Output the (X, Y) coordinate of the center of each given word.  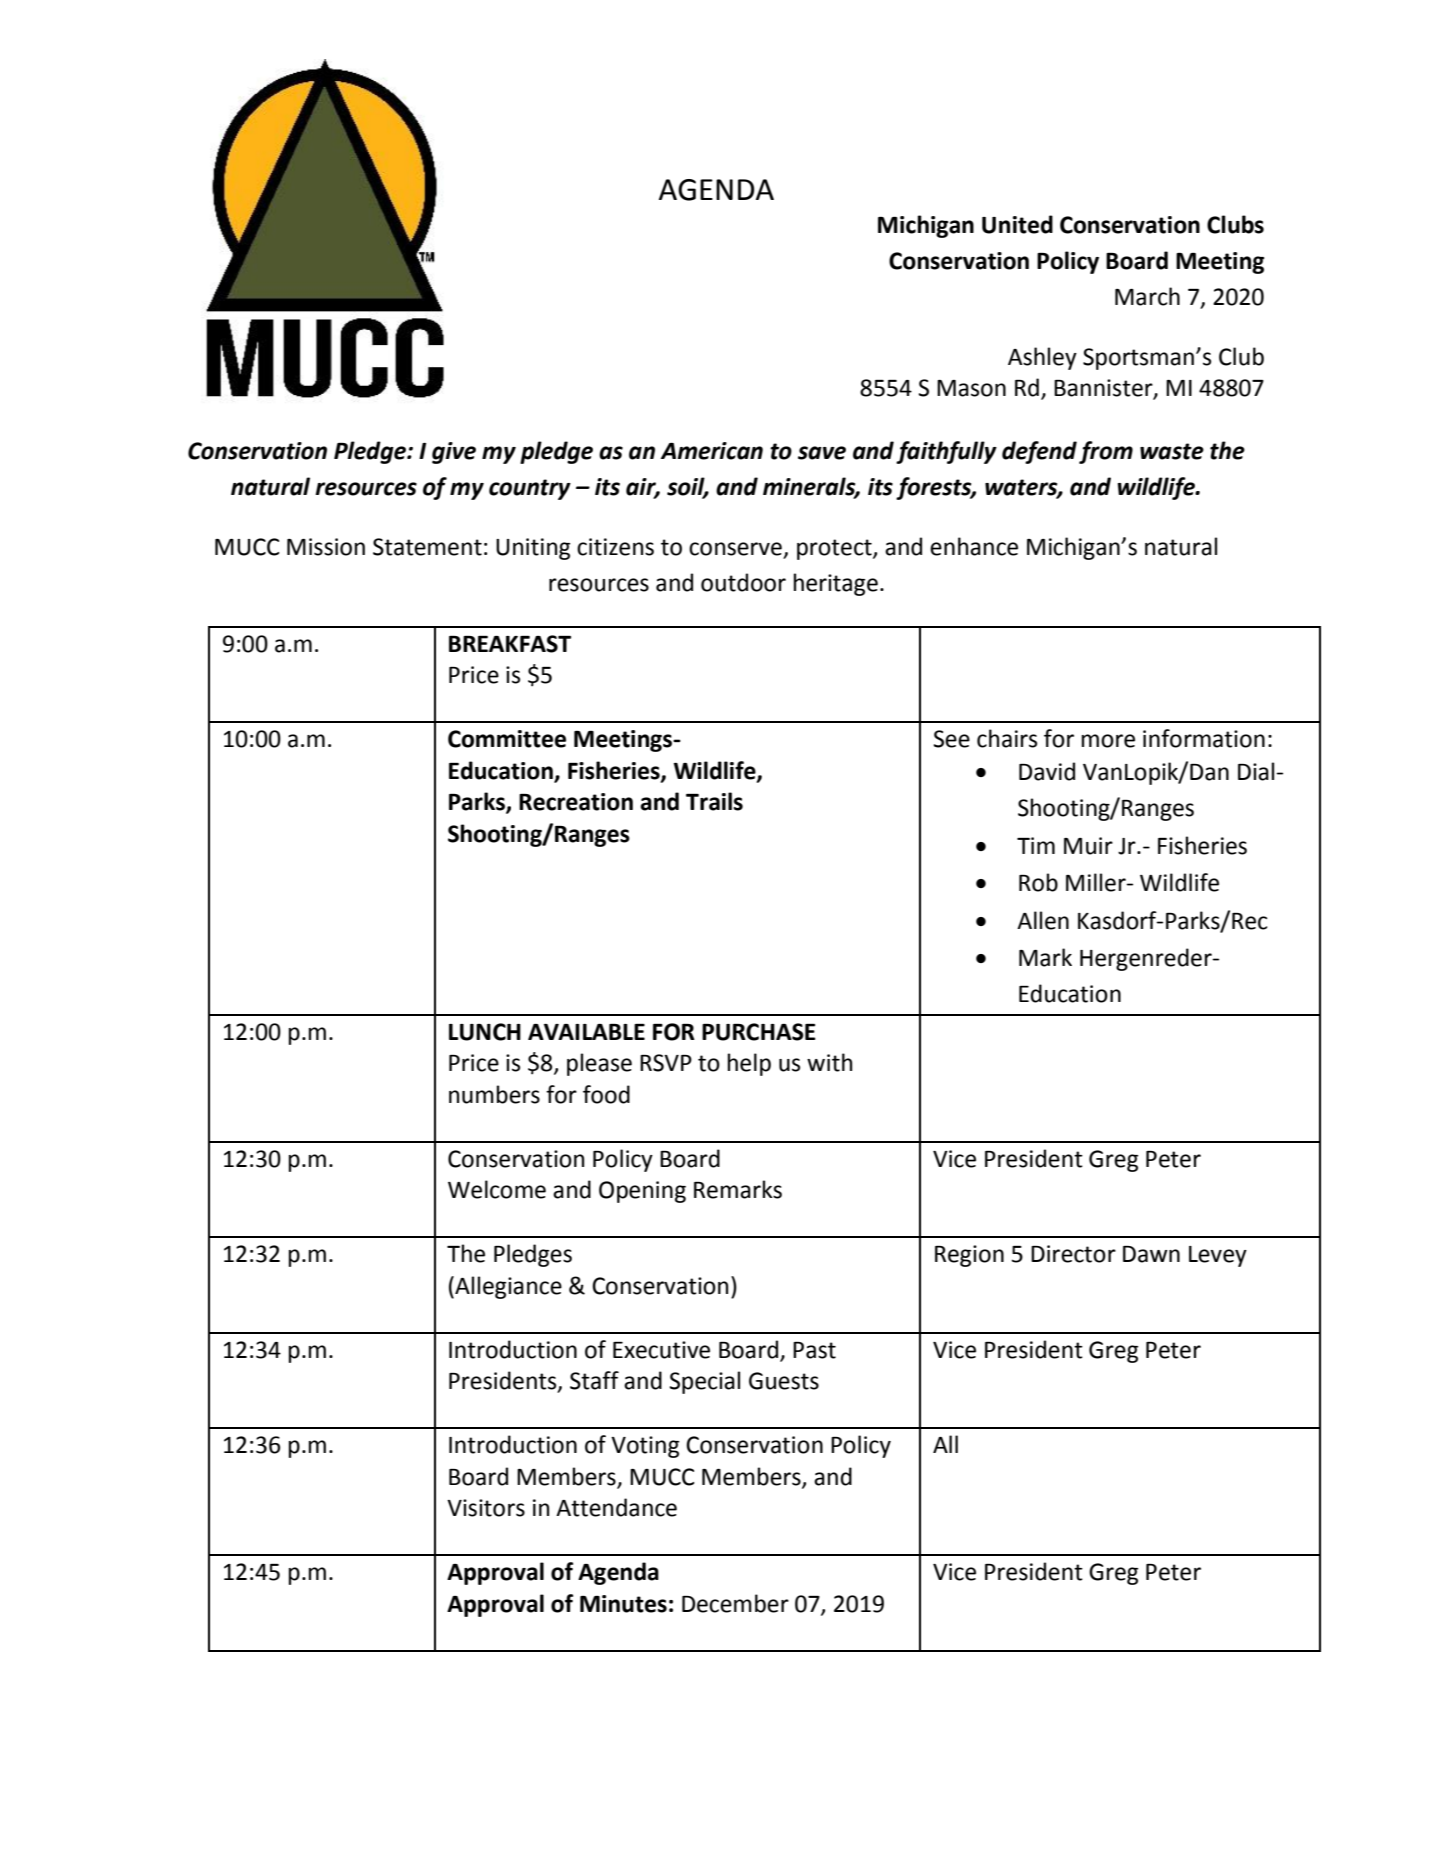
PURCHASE (759, 1032)
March (1147, 296)
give (454, 453)
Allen (1043, 920)
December (735, 1603)
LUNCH (485, 1032)
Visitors (486, 1508)
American (712, 451)
